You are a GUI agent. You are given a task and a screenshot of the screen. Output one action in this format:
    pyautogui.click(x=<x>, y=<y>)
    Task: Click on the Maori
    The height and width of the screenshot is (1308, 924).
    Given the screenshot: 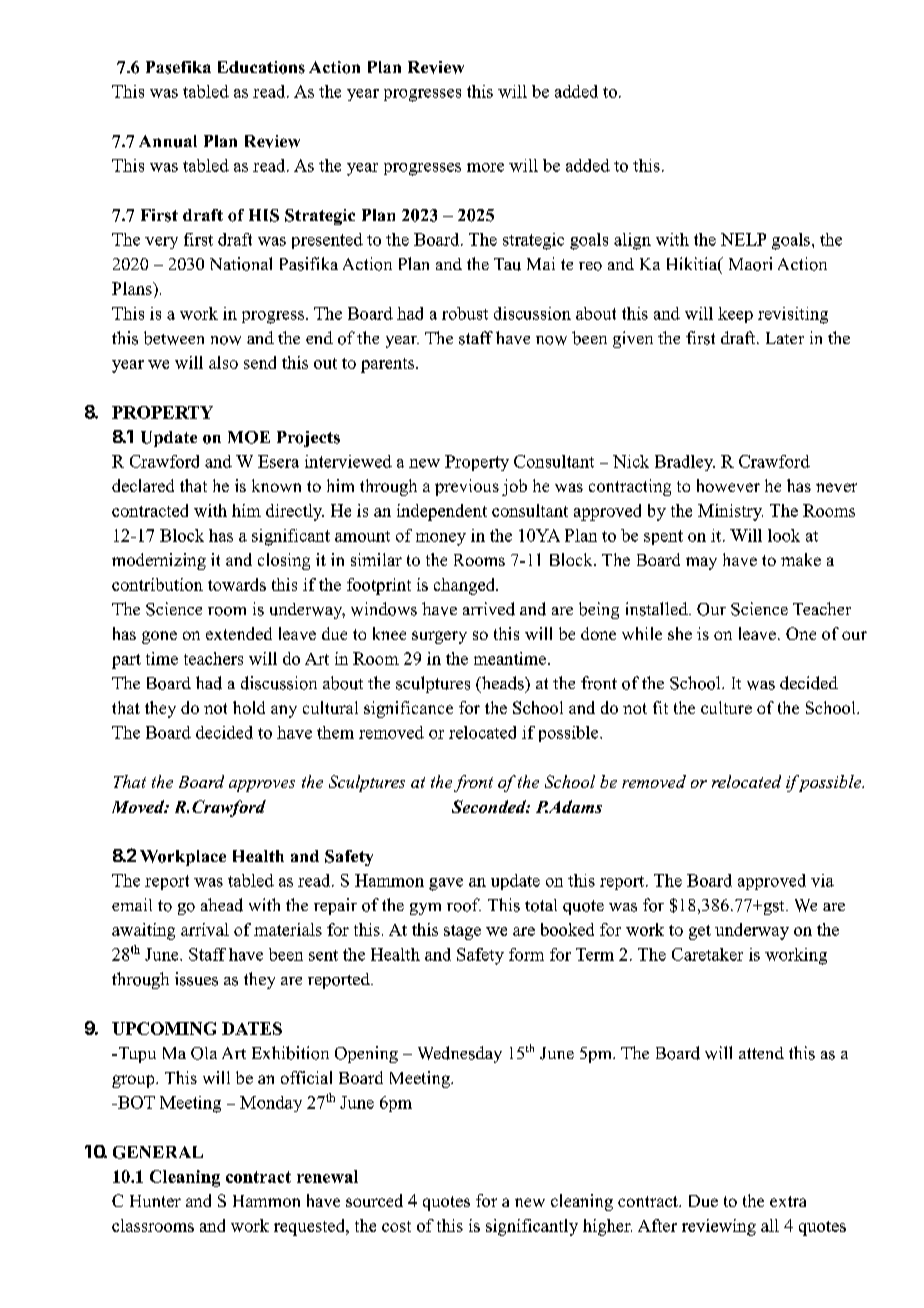 What is the action you would take?
    pyautogui.click(x=750, y=264)
